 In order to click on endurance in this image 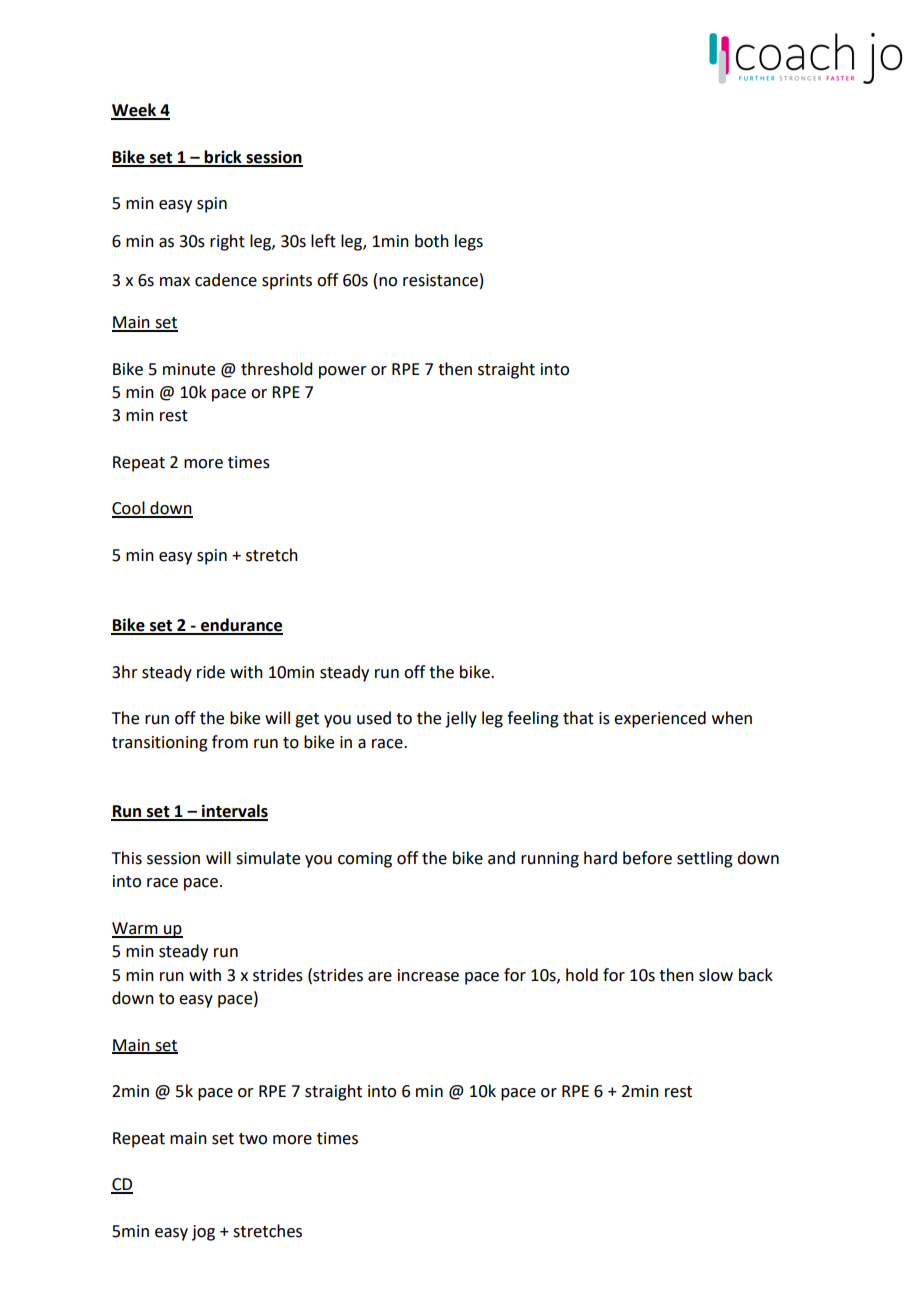, I will do `click(241, 626)`.
